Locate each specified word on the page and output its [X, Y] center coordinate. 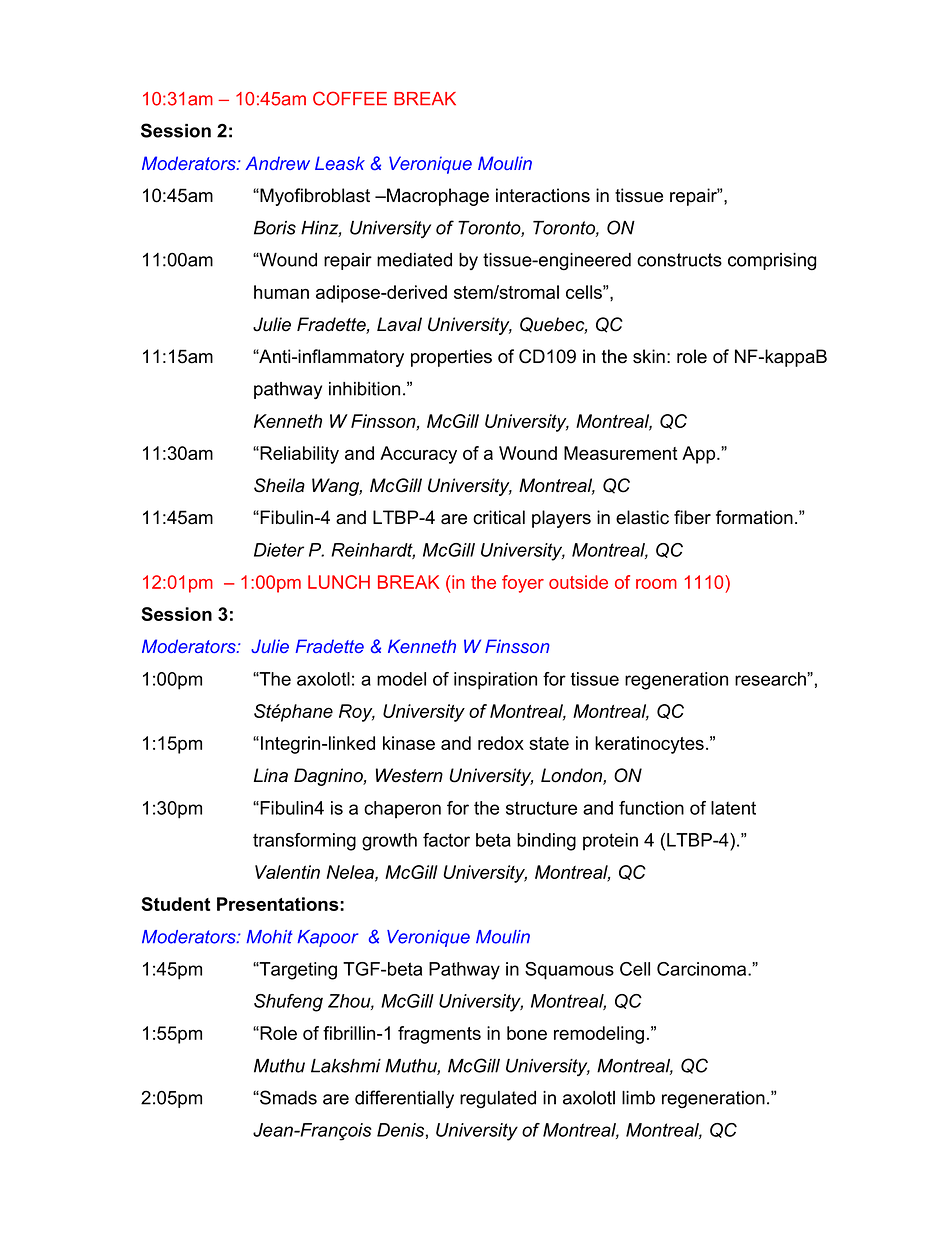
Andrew [277, 163]
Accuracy [418, 455]
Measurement [621, 453]
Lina [271, 775]
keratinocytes [649, 745]
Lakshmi [346, 1066]
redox [501, 743]
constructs [679, 260]
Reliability [298, 455]
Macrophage [437, 197]
